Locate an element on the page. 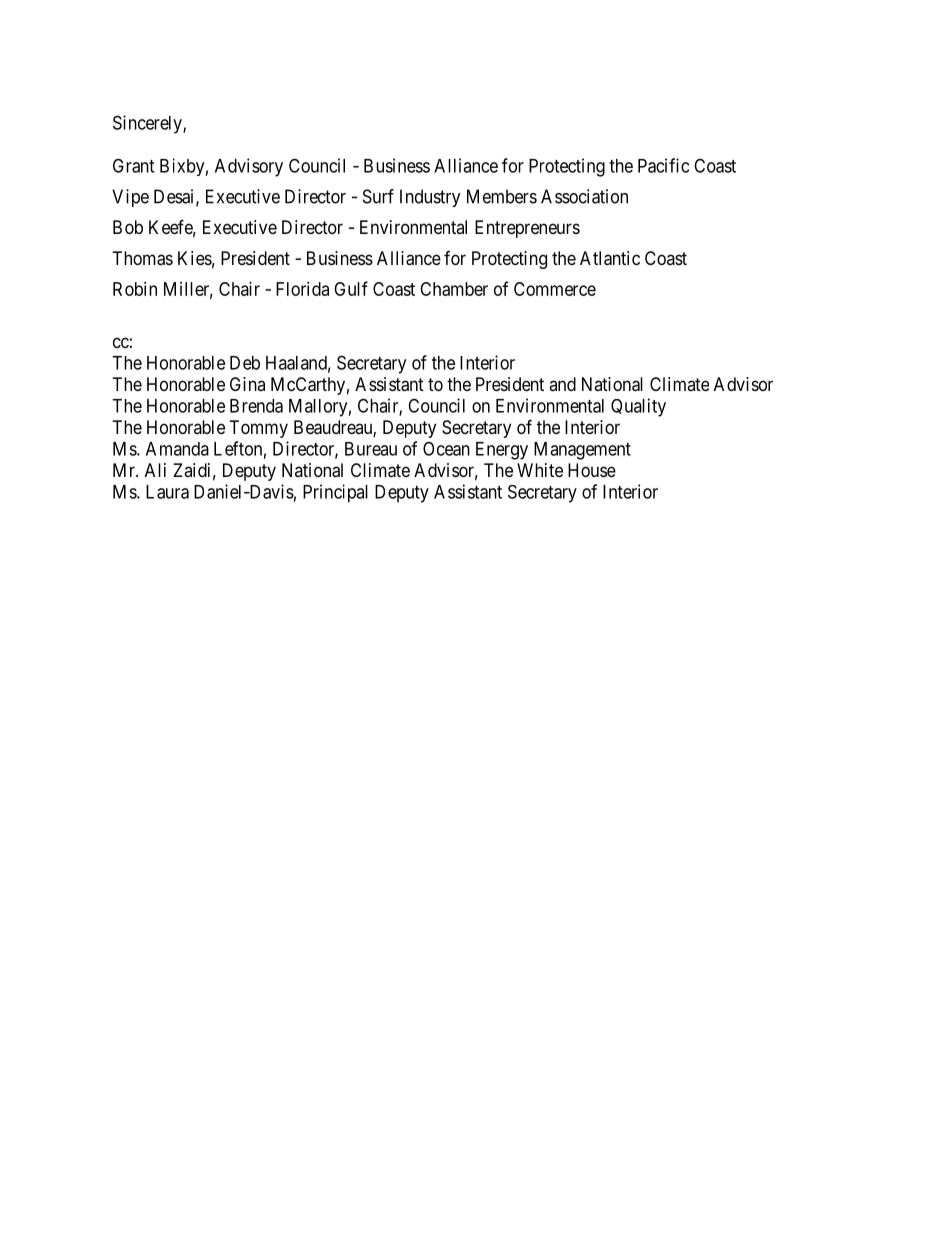  Surf is located at coordinates (378, 196).
